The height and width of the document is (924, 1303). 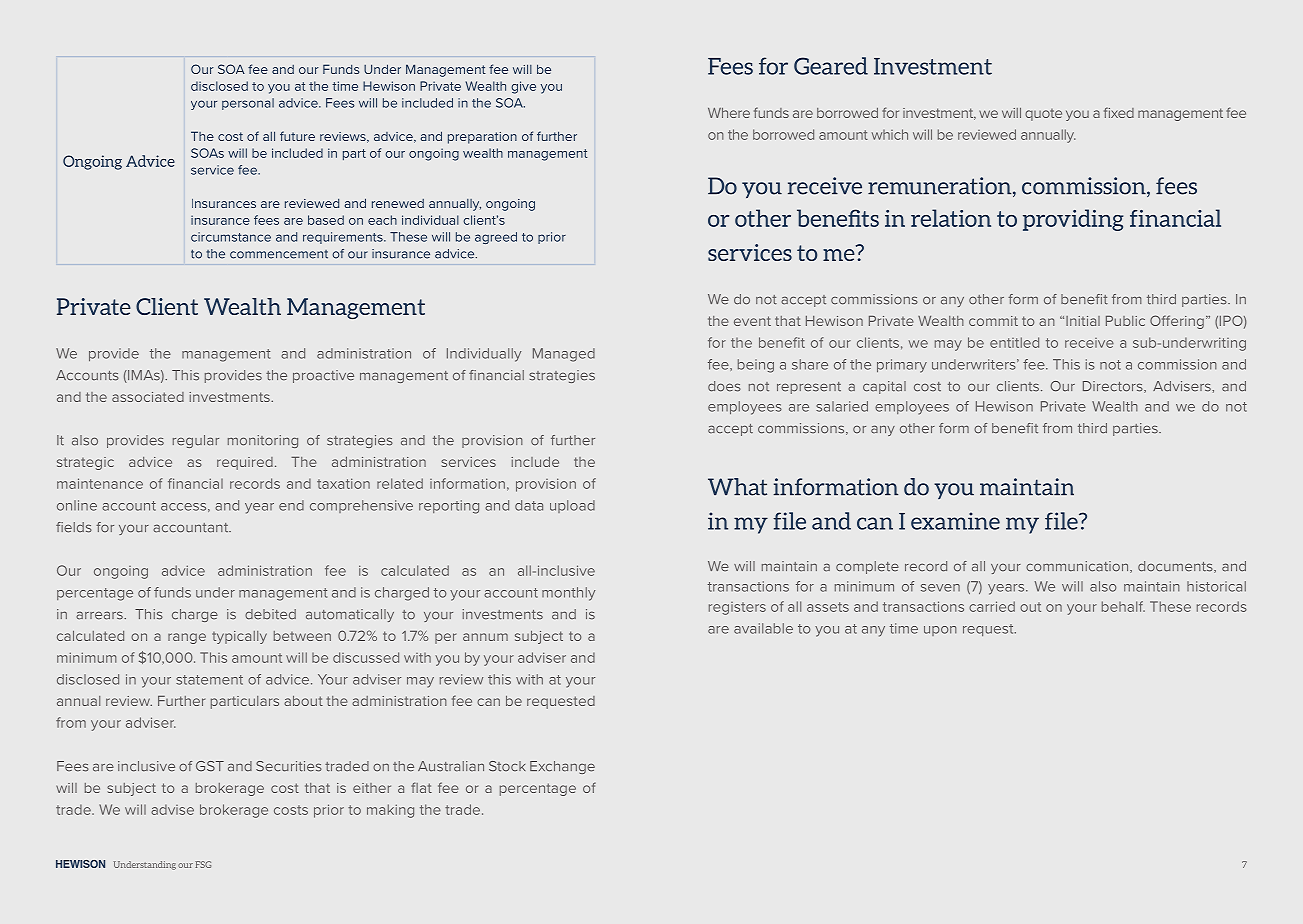 What do you see at coordinates (729, 113) in the document?
I see `Where` at bounding box center [729, 113].
